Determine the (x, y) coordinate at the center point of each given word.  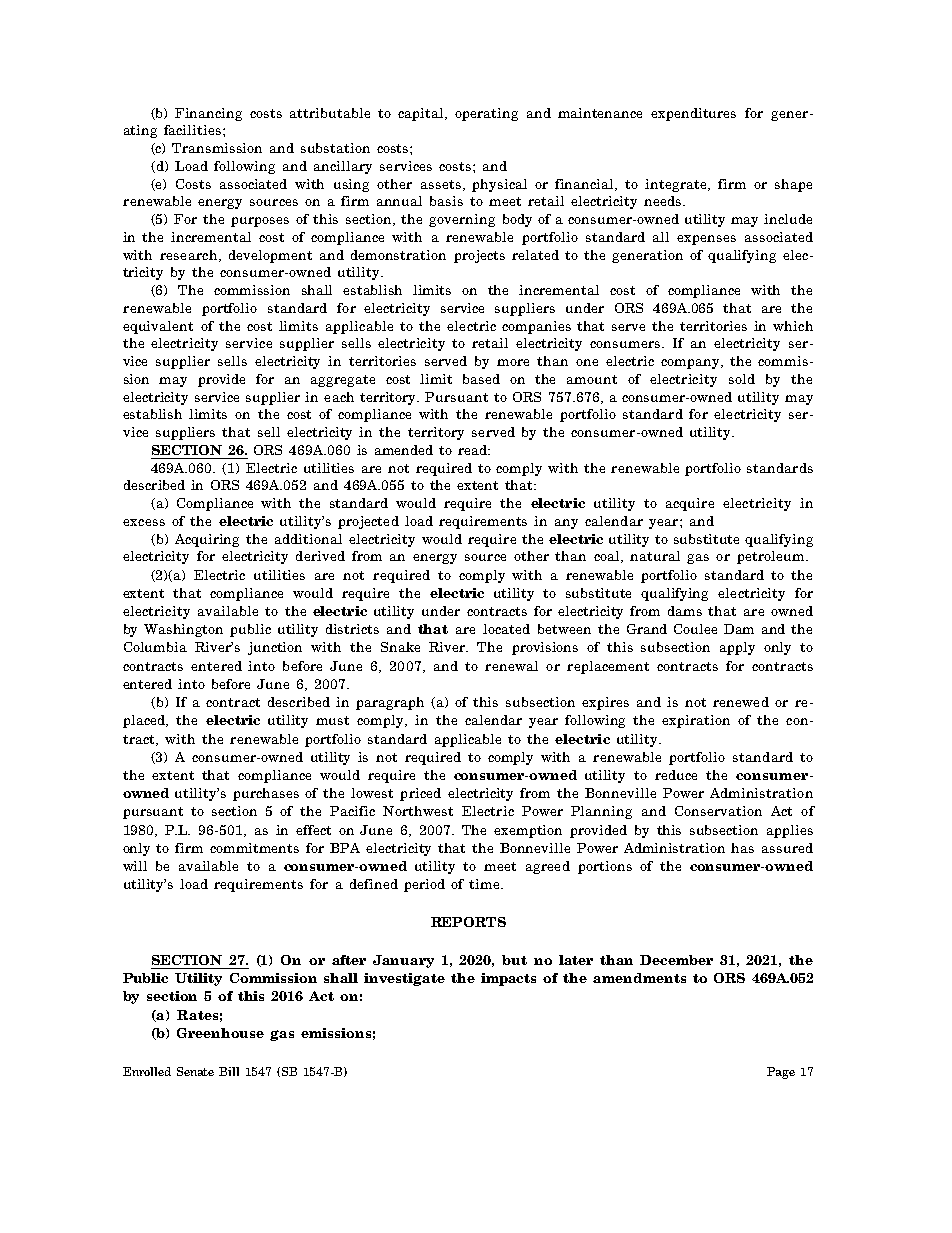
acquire (690, 504)
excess (144, 522)
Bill (229, 1071)
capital (422, 114)
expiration (696, 721)
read (473, 450)
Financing (208, 114)
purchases (266, 794)
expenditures (693, 114)
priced (420, 794)
